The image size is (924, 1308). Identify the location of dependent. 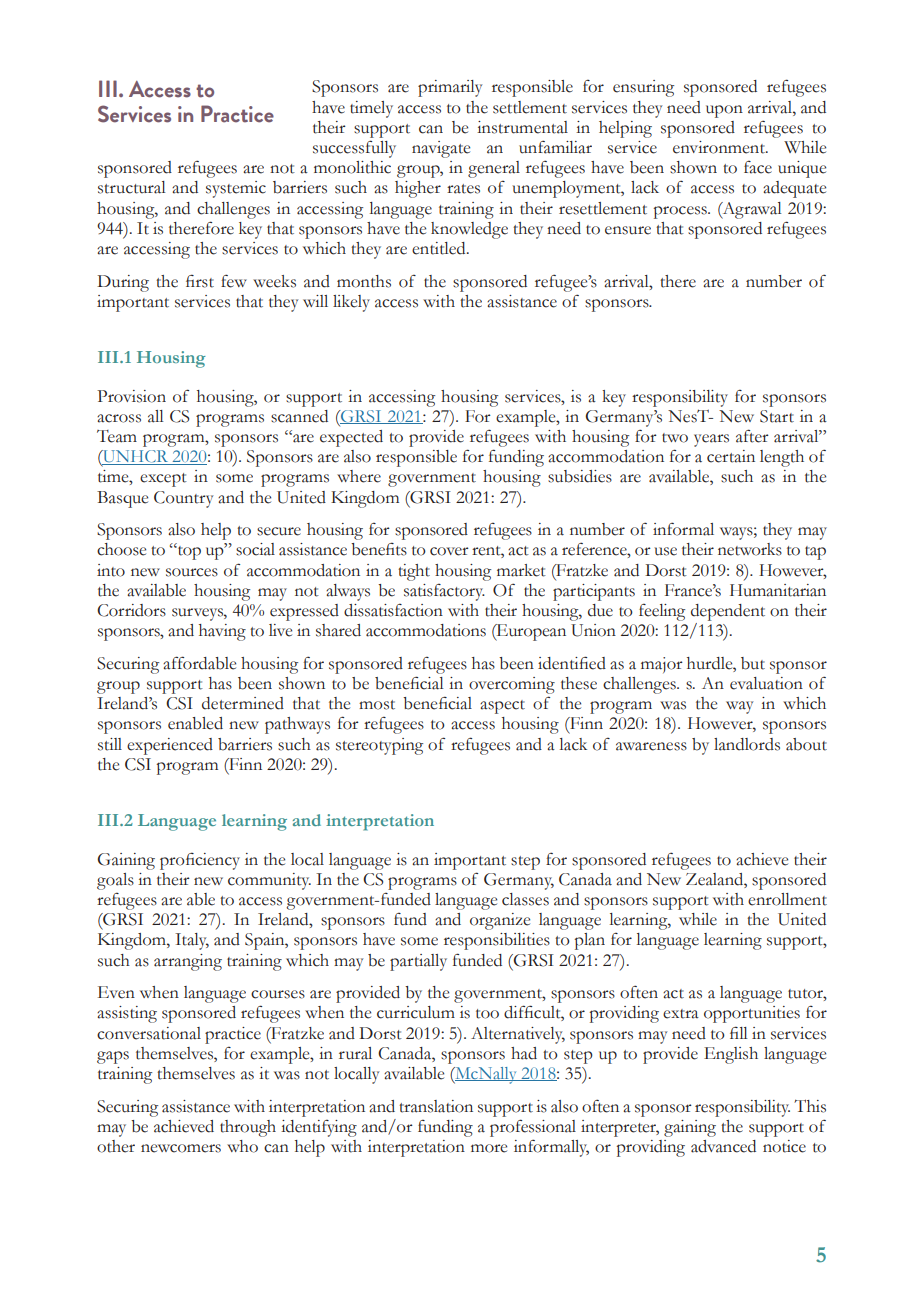
(728, 612).
